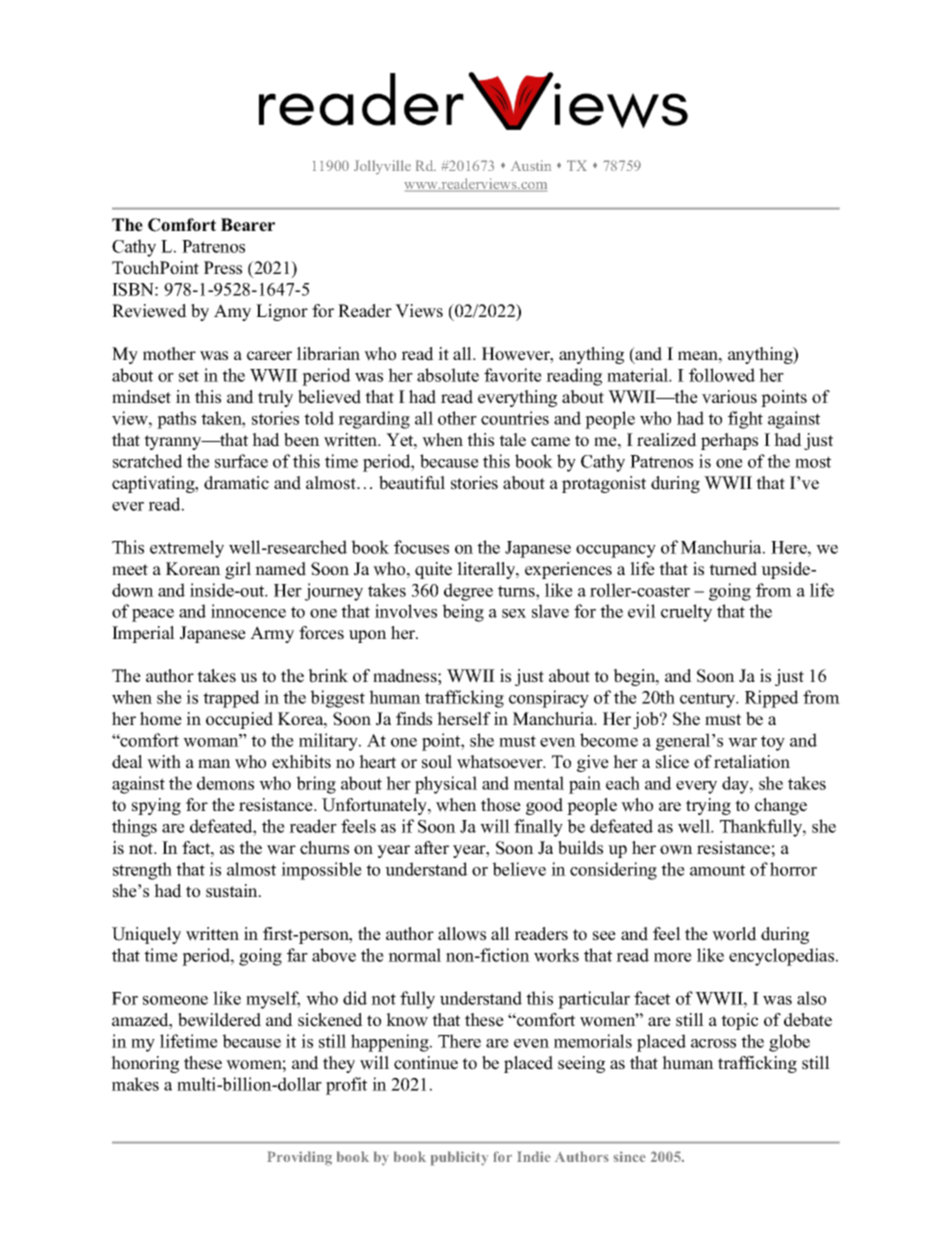 Image resolution: width=952 pixels, height=1233 pixels. What do you see at coordinates (501, 805) in the screenshot?
I see `those` at bounding box center [501, 805].
